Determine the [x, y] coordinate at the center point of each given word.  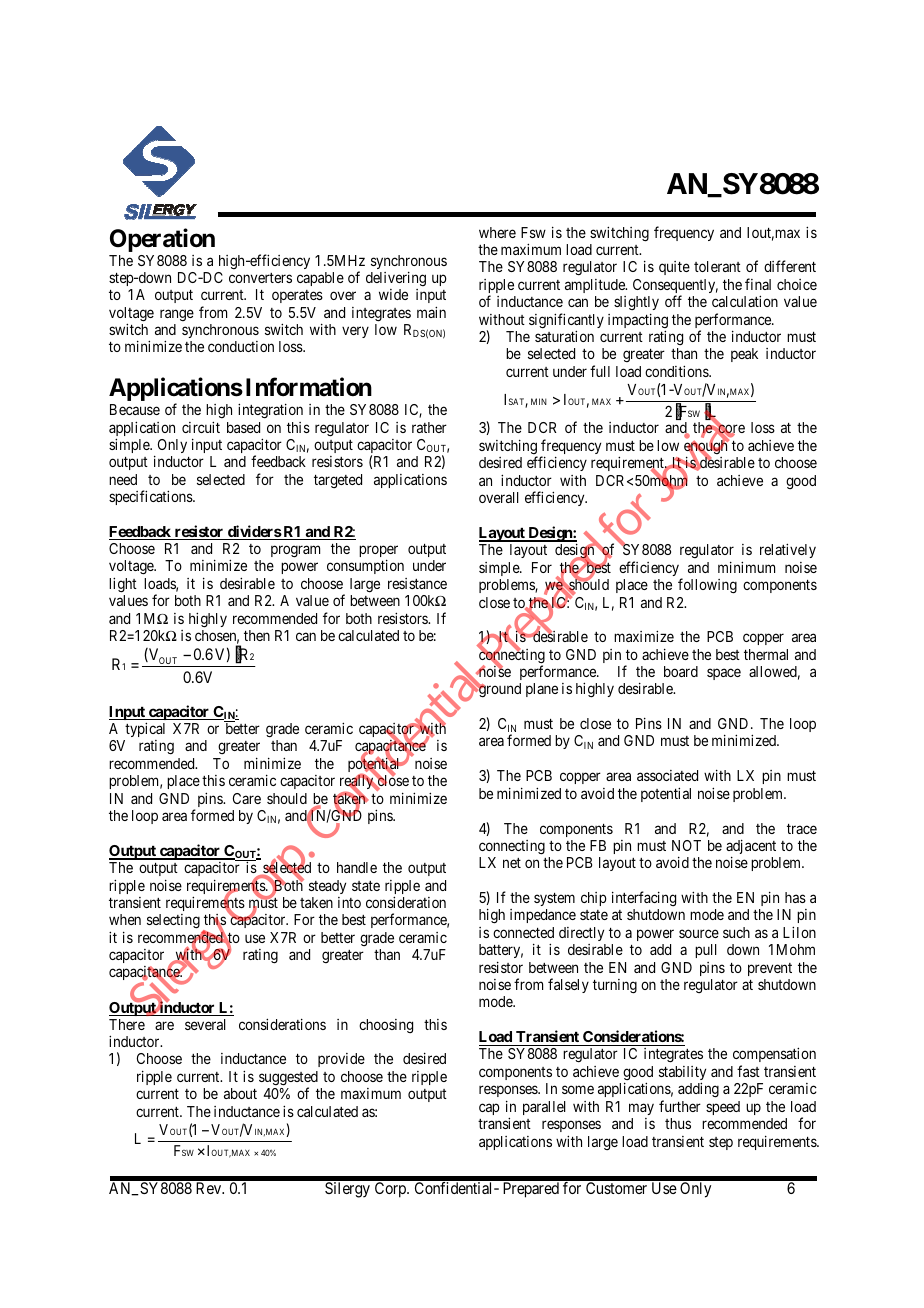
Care [247, 798]
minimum [746, 567]
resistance [417, 583]
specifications [151, 497]
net [512, 863]
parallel [544, 1108]
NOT [686, 845]
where [497, 232]
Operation [162, 240]
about [240, 1093]
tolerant [717, 266]
